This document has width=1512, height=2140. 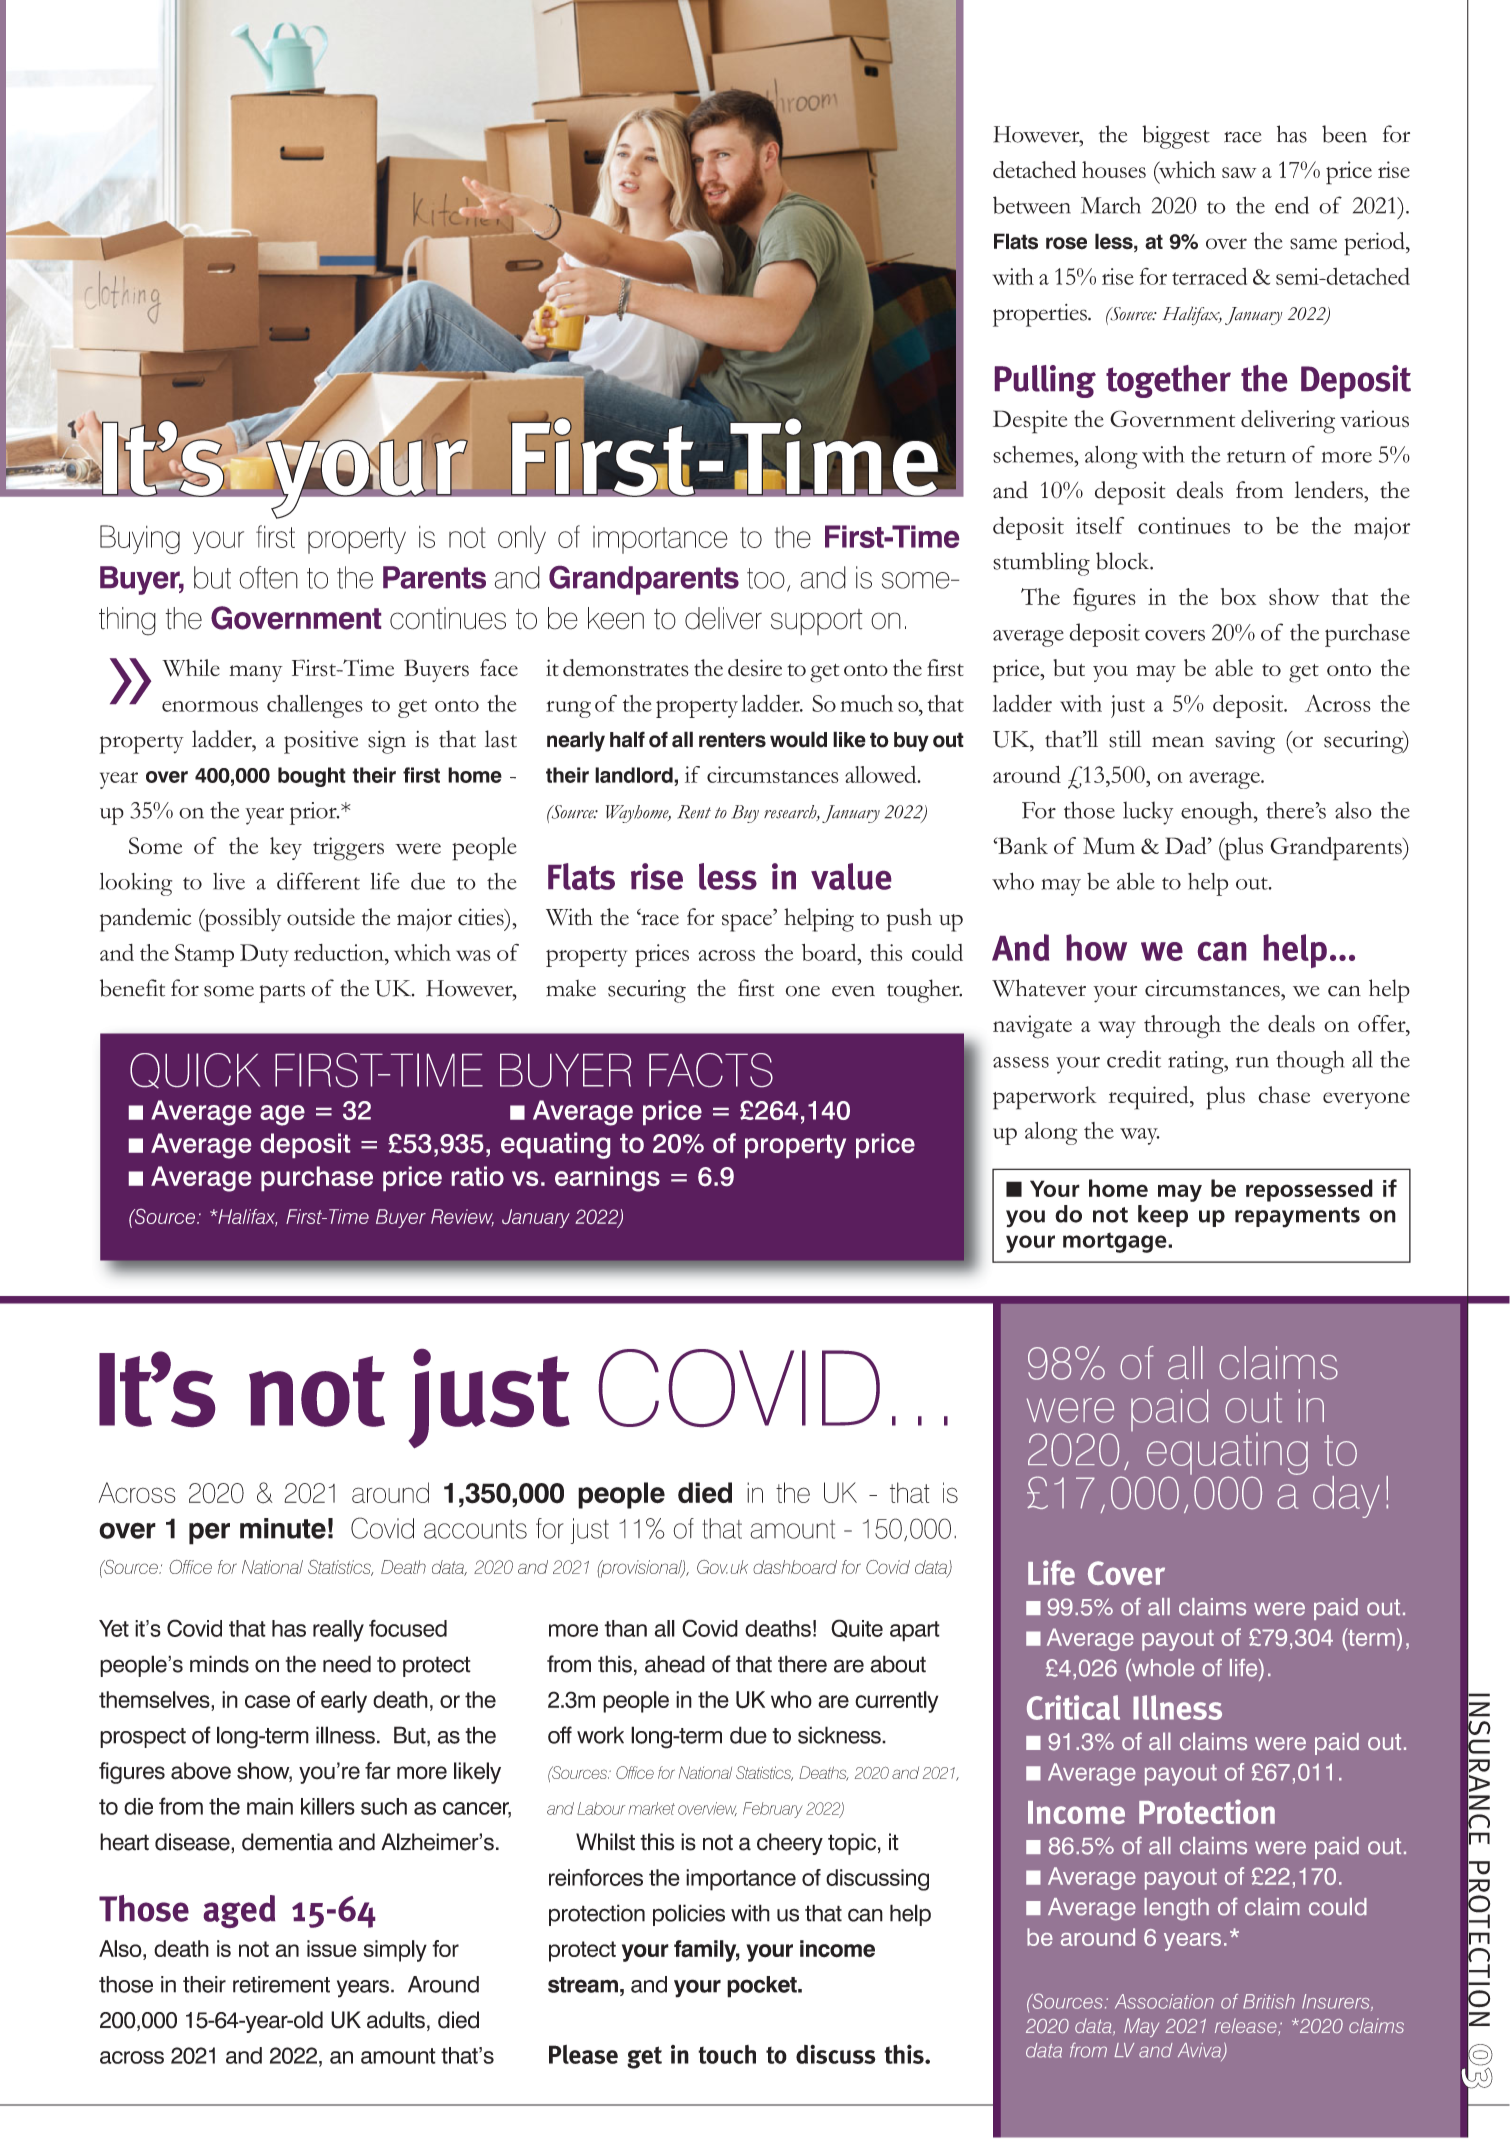 What do you see at coordinates (195, 1071) in the document?
I see `QUICK` at bounding box center [195, 1071].
